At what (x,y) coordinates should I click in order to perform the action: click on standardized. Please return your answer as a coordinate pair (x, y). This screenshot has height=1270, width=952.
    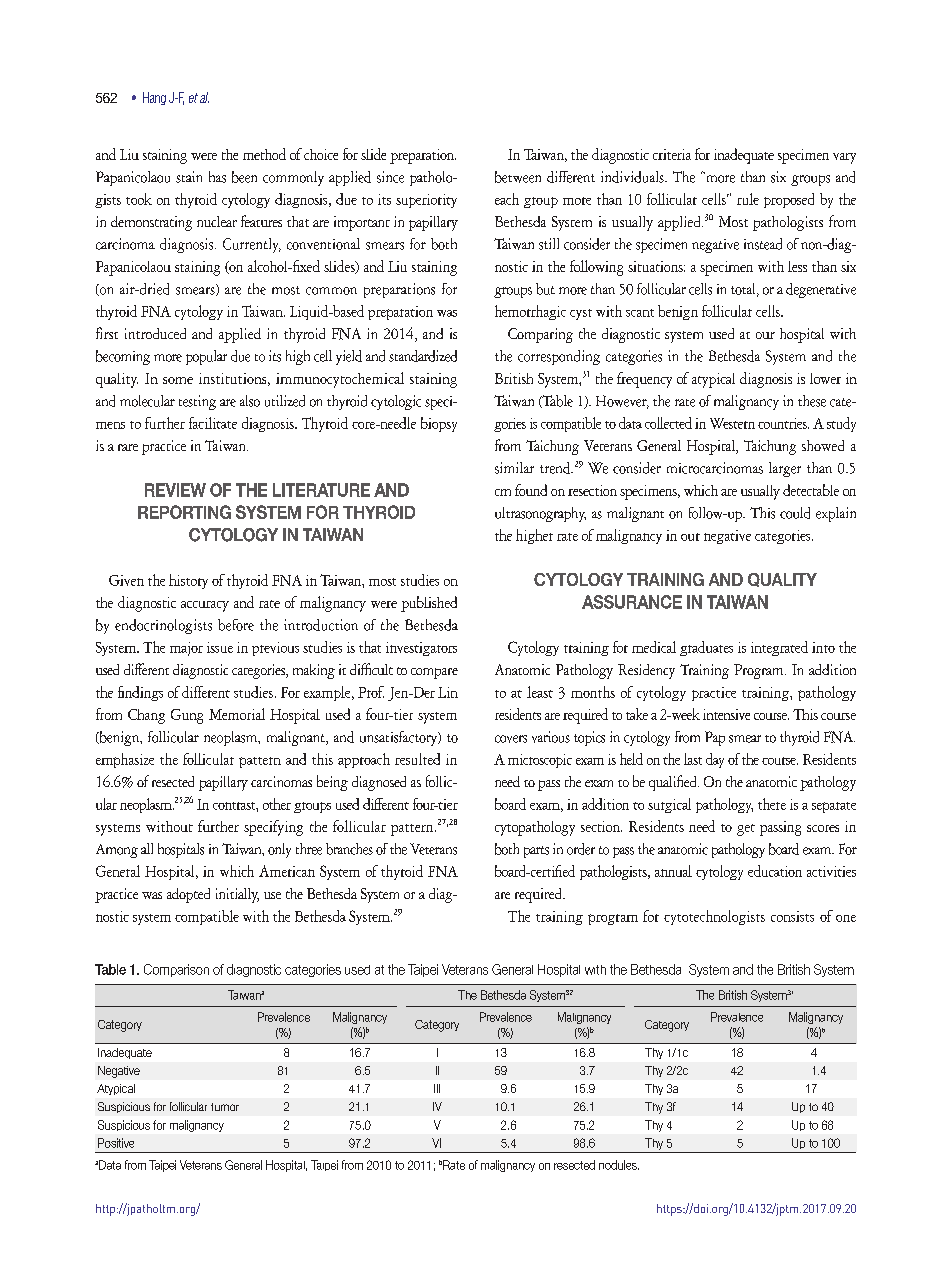
    Looking at the image, I should click on (423, 356).
